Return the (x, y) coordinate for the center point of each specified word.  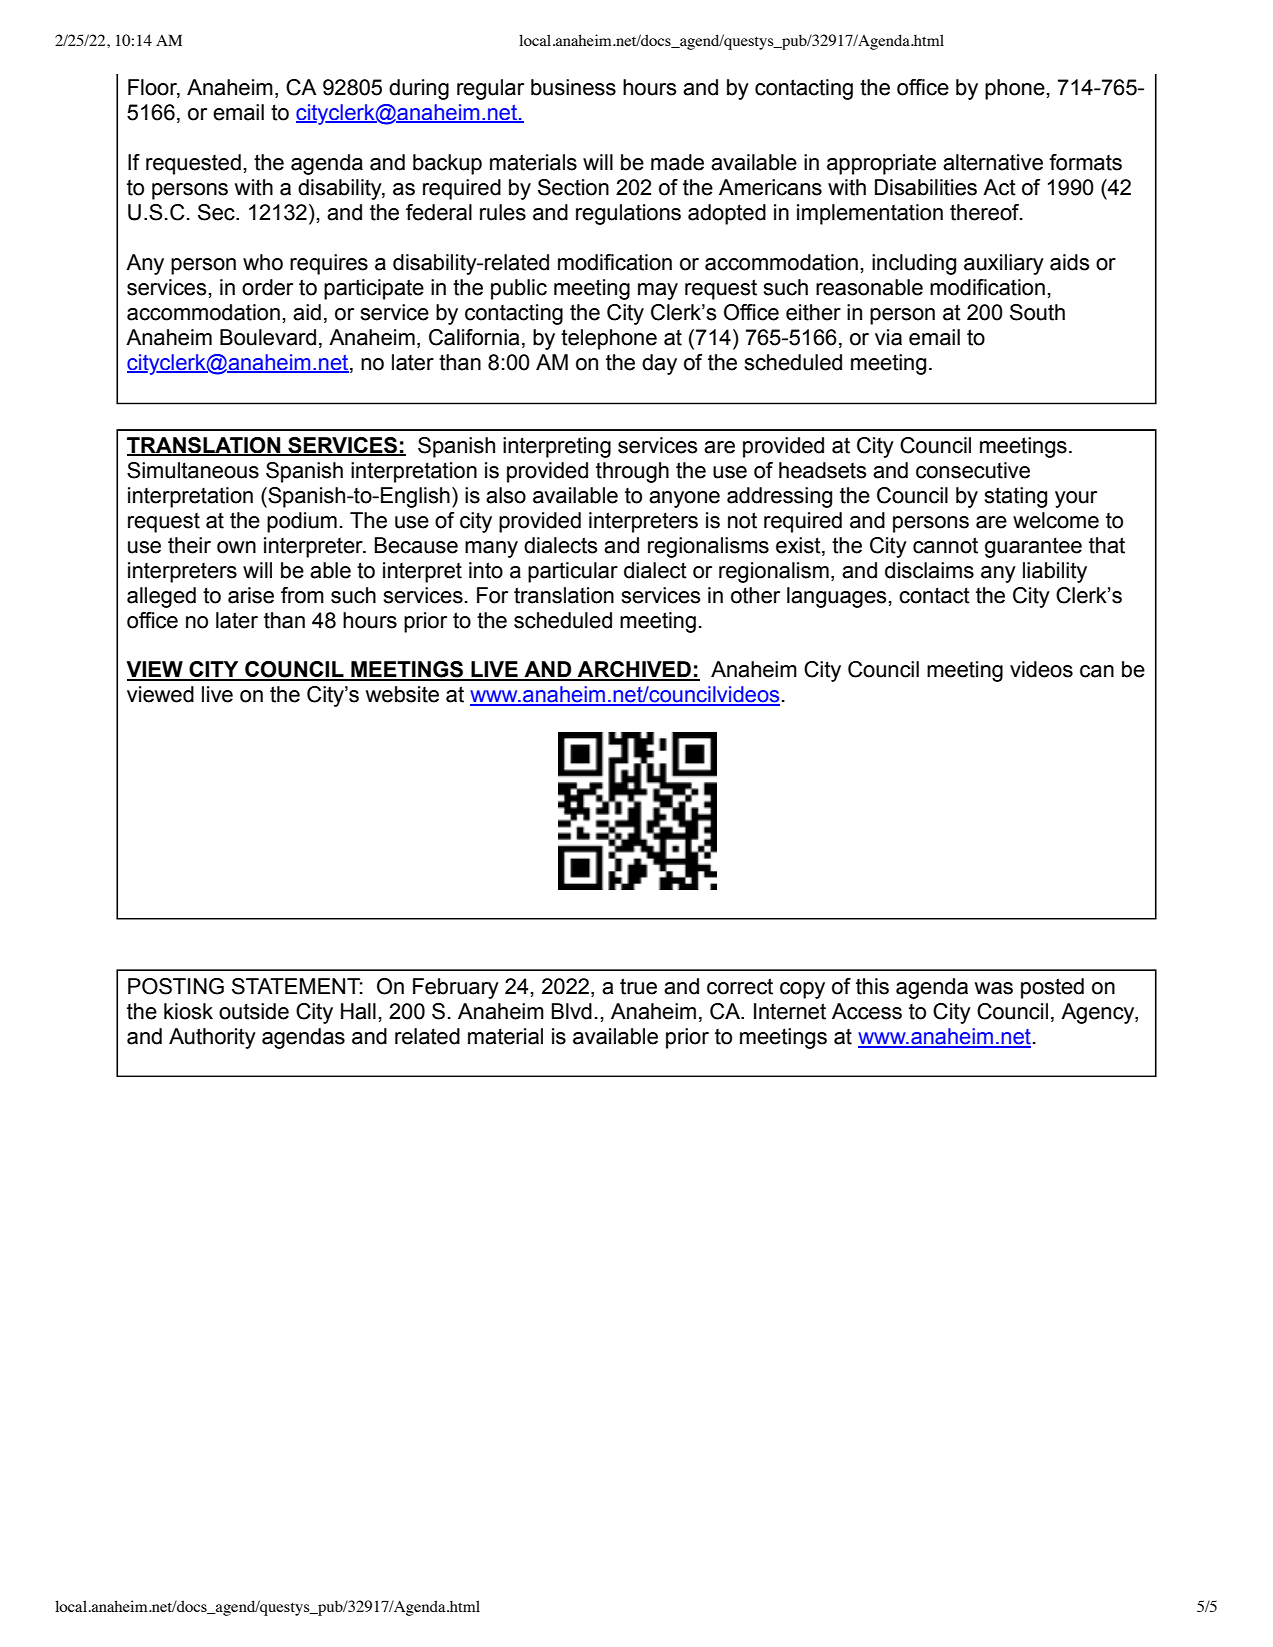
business (573, 87)
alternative (993, 162)
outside (254, 1011)
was (994, 988)
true (638, 986)
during (419, 89)
